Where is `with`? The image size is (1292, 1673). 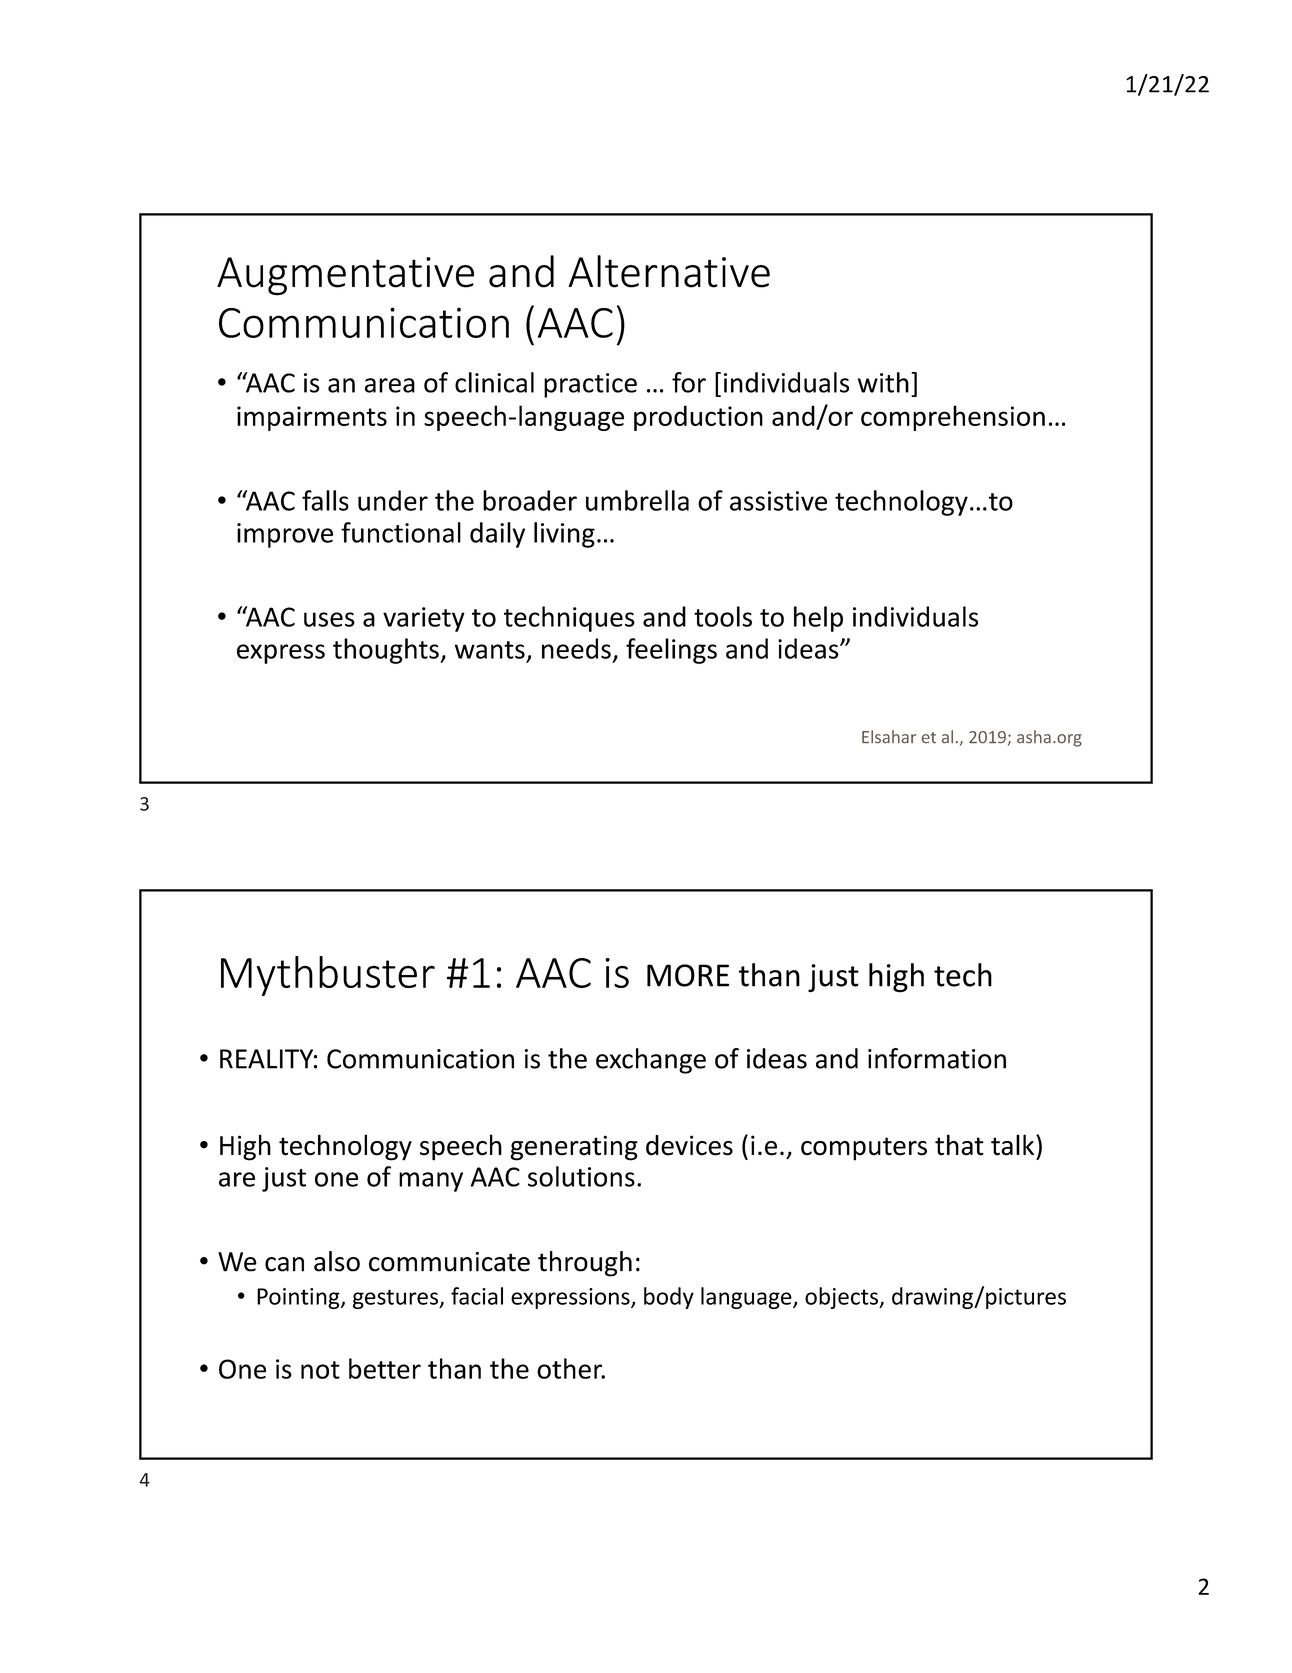
with is located at coordinates (883, 382).
